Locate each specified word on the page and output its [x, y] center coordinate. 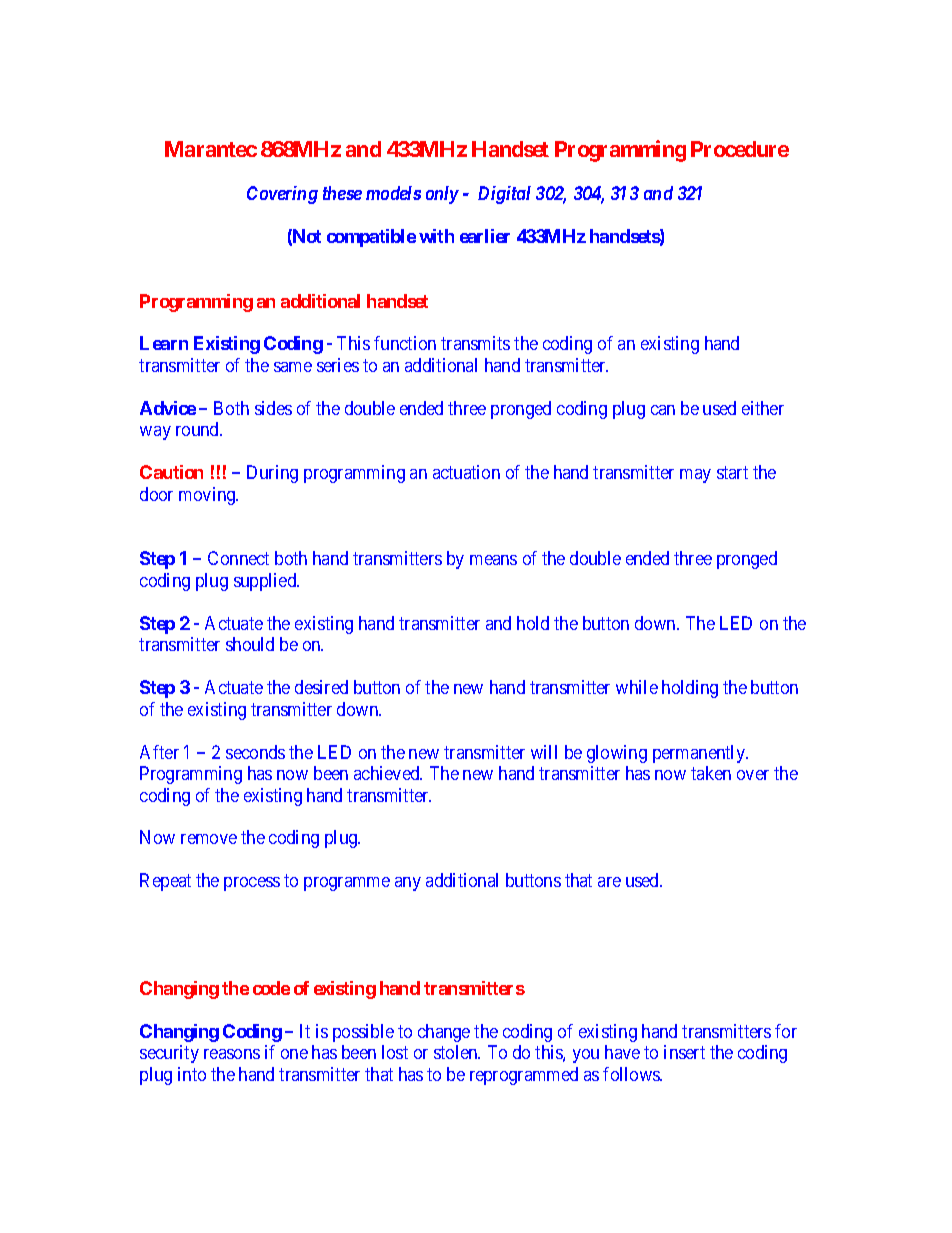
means [493, 560]
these [342, 193]
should [250, 644]
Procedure [740, 149]
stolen [457, 1052]
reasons [232, 1054]
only [442, 195]
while [637, 687]
